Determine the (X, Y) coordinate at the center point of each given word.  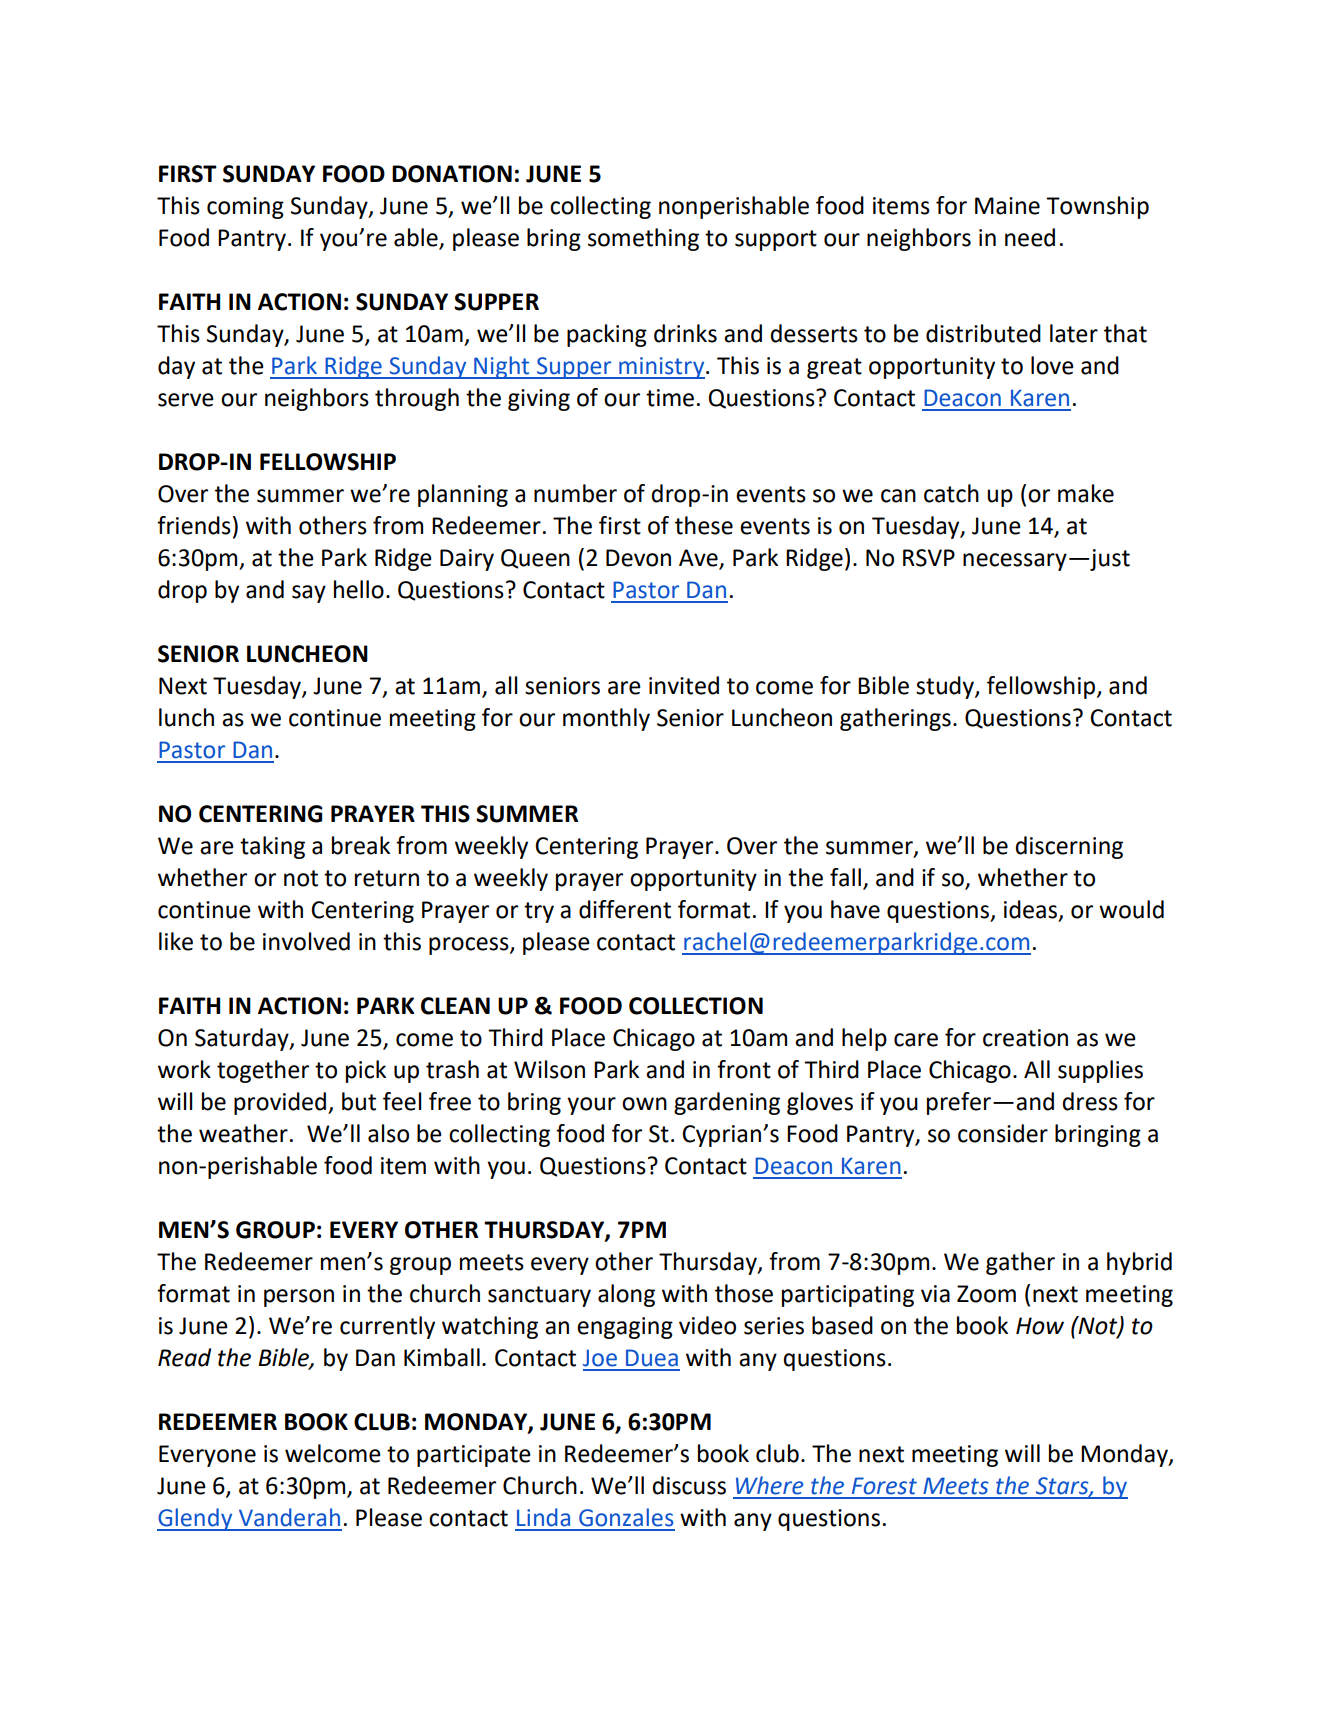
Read (184, 1357)
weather (243, 1133)
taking (272, 847)
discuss (689, 1485)
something (643, 239)
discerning (1069, 847)
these (704, 525)
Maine (1007, 206)
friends (194, 525)
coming (245, 208)
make (1086, 493)
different (625, 909)
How (1040, 1326)
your (591, 1106)
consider (1003, 1133)
